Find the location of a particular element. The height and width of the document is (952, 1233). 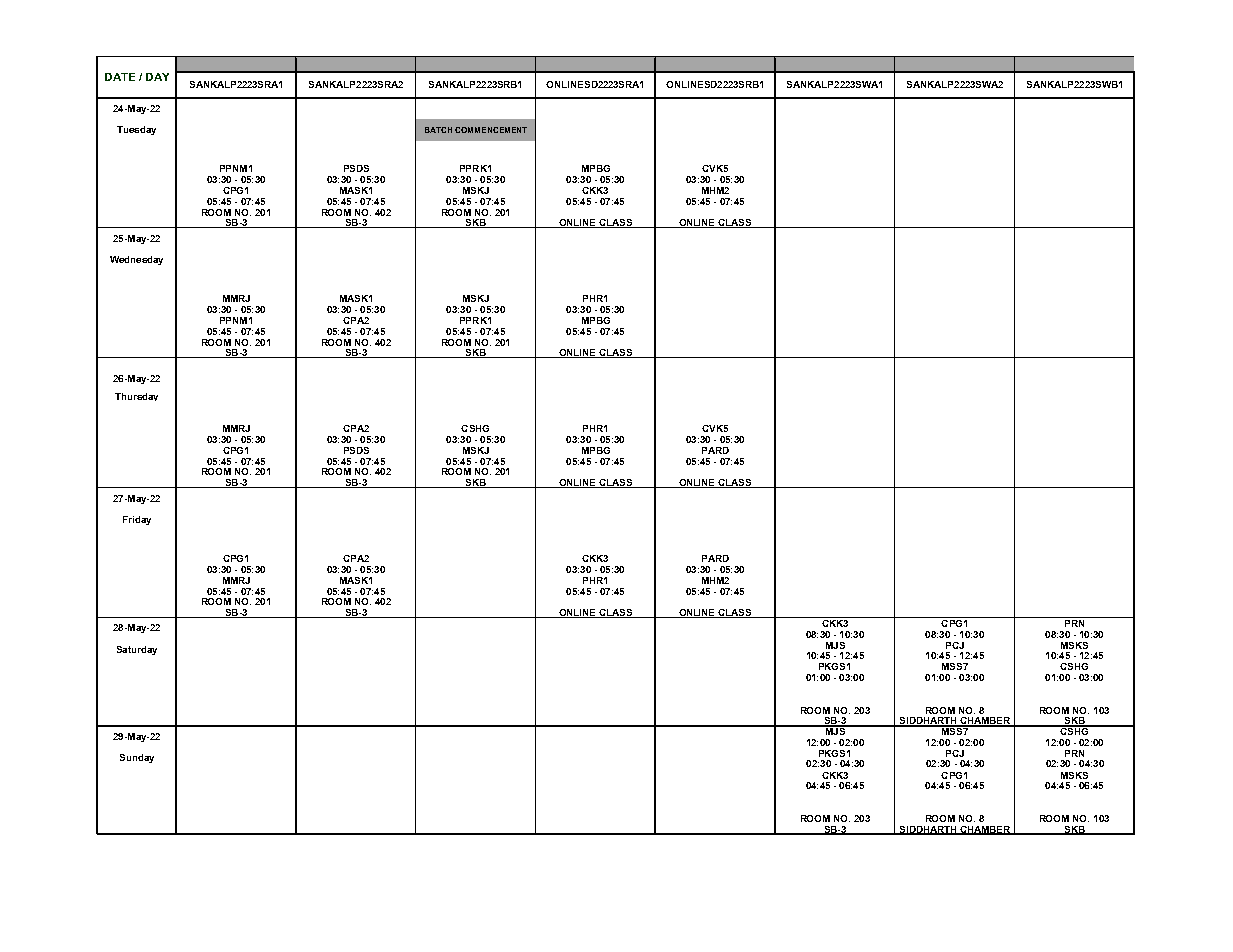

Wednesday is located at coordinates (136, 260).
